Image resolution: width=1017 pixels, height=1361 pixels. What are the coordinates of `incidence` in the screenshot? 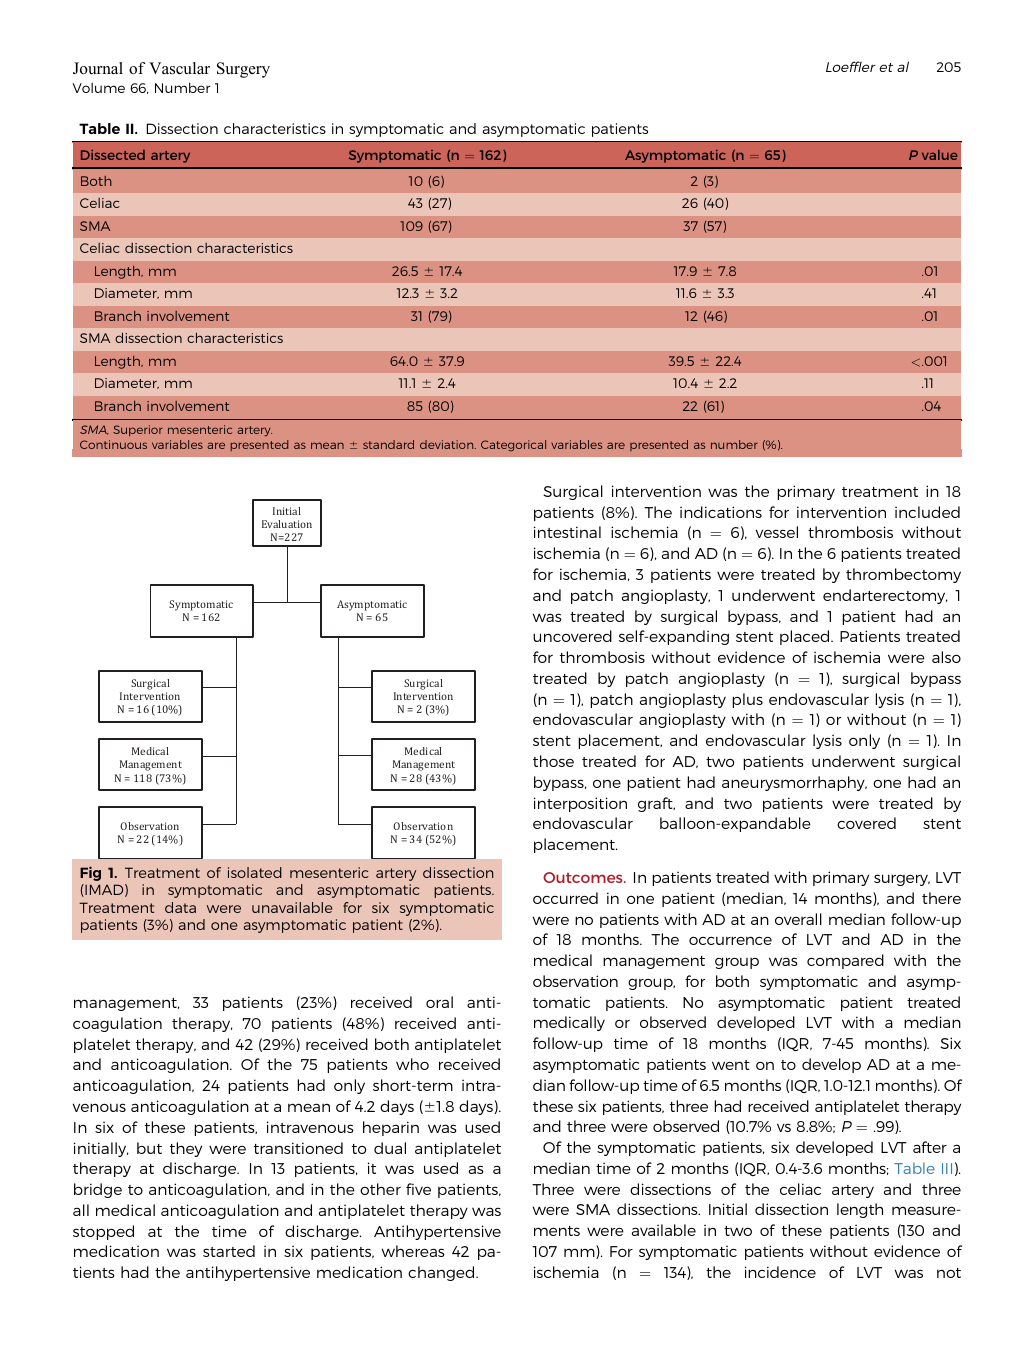 It's located at (780, 1272).
